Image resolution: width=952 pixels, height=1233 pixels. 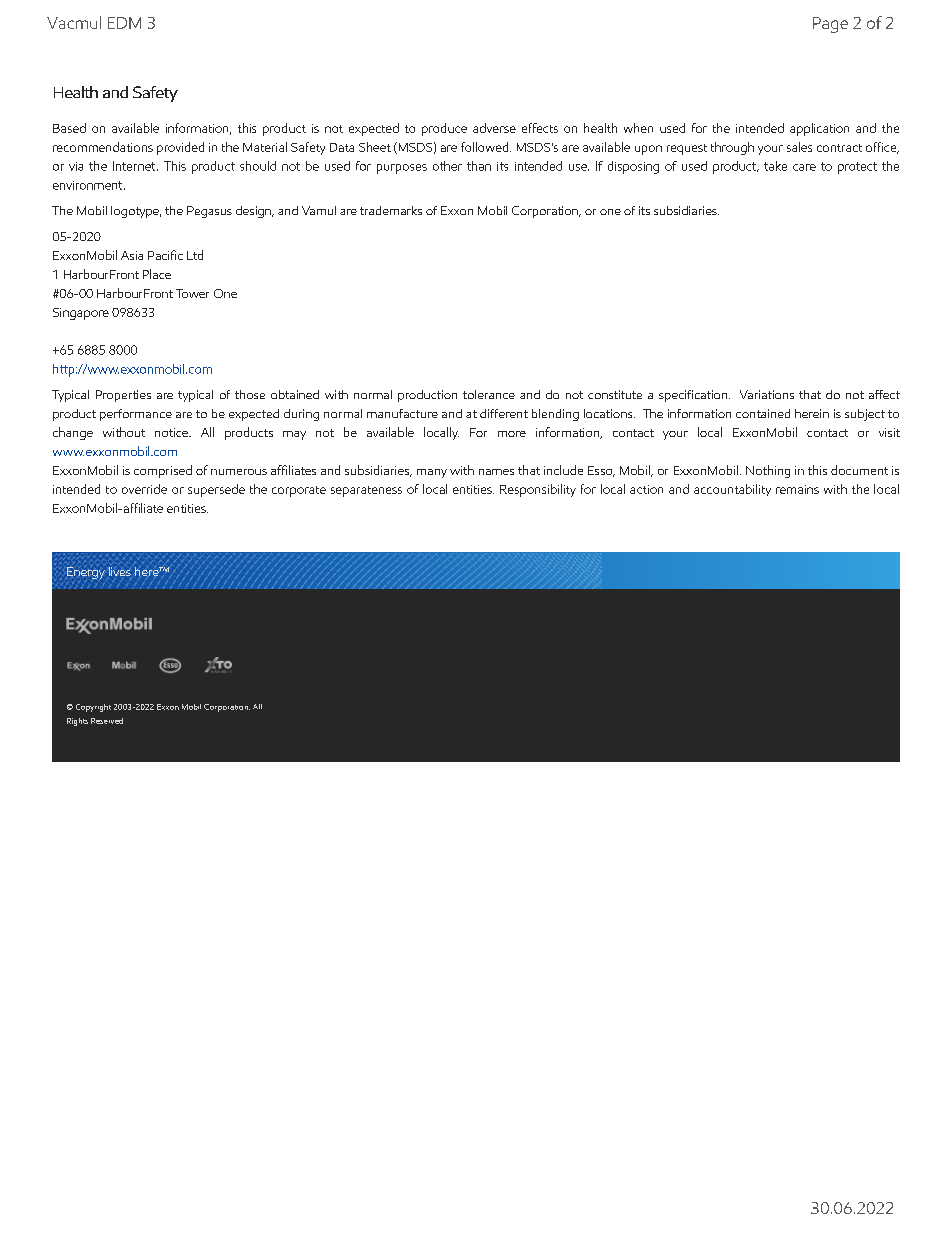 I want to click on Copyright, so click(x=93, y=708).
